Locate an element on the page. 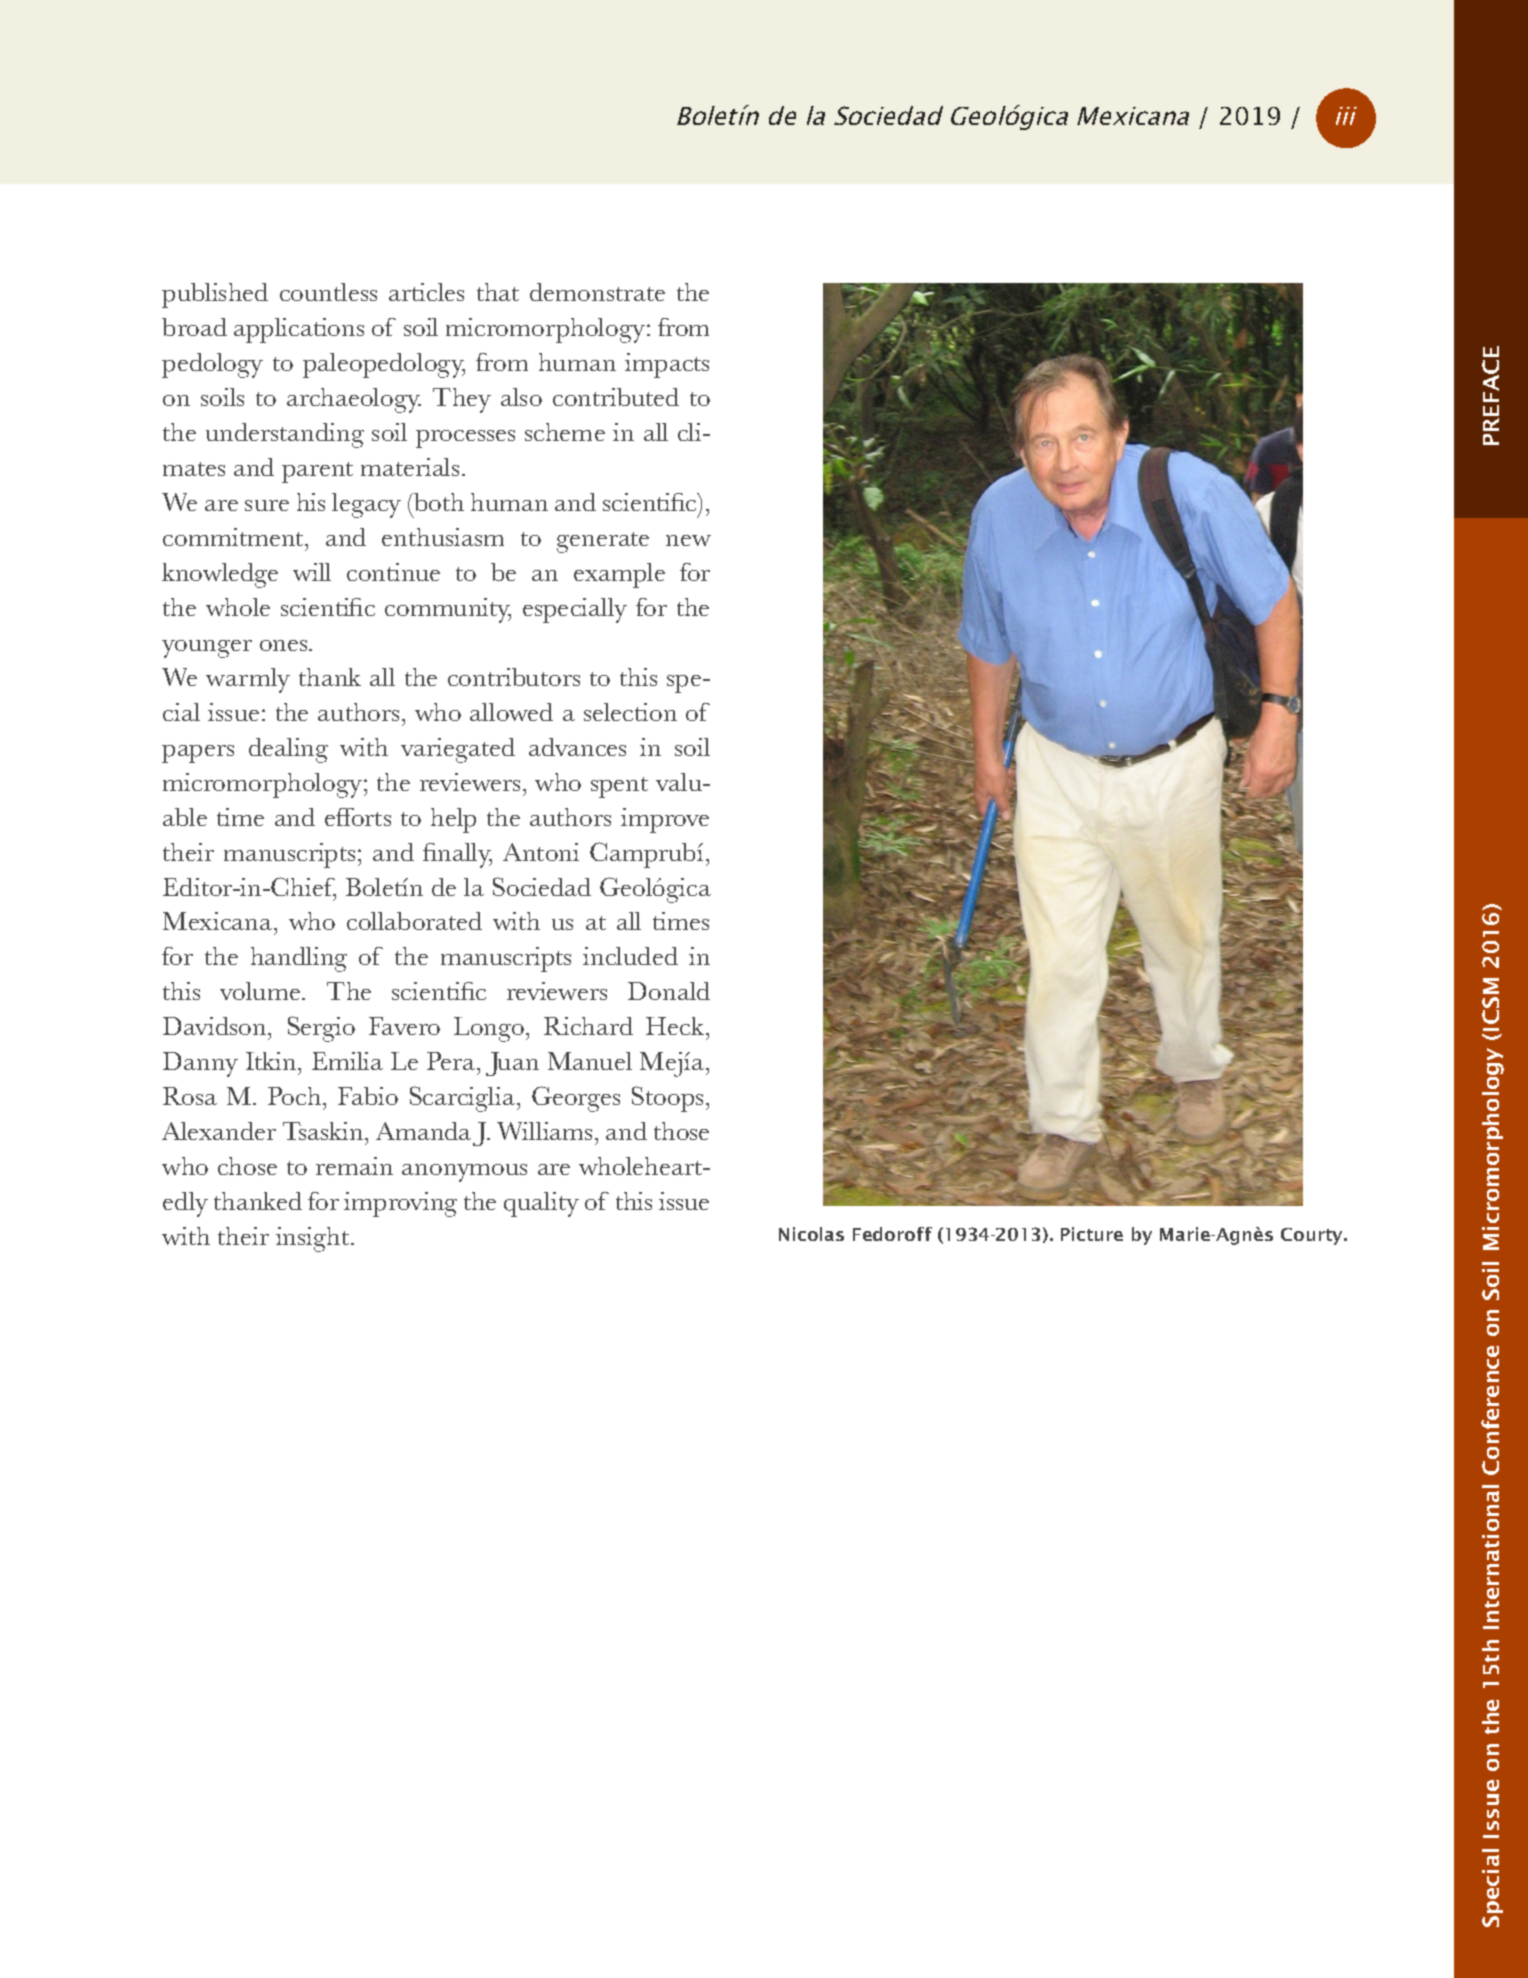  ones is located at coordinates (285, 645).
